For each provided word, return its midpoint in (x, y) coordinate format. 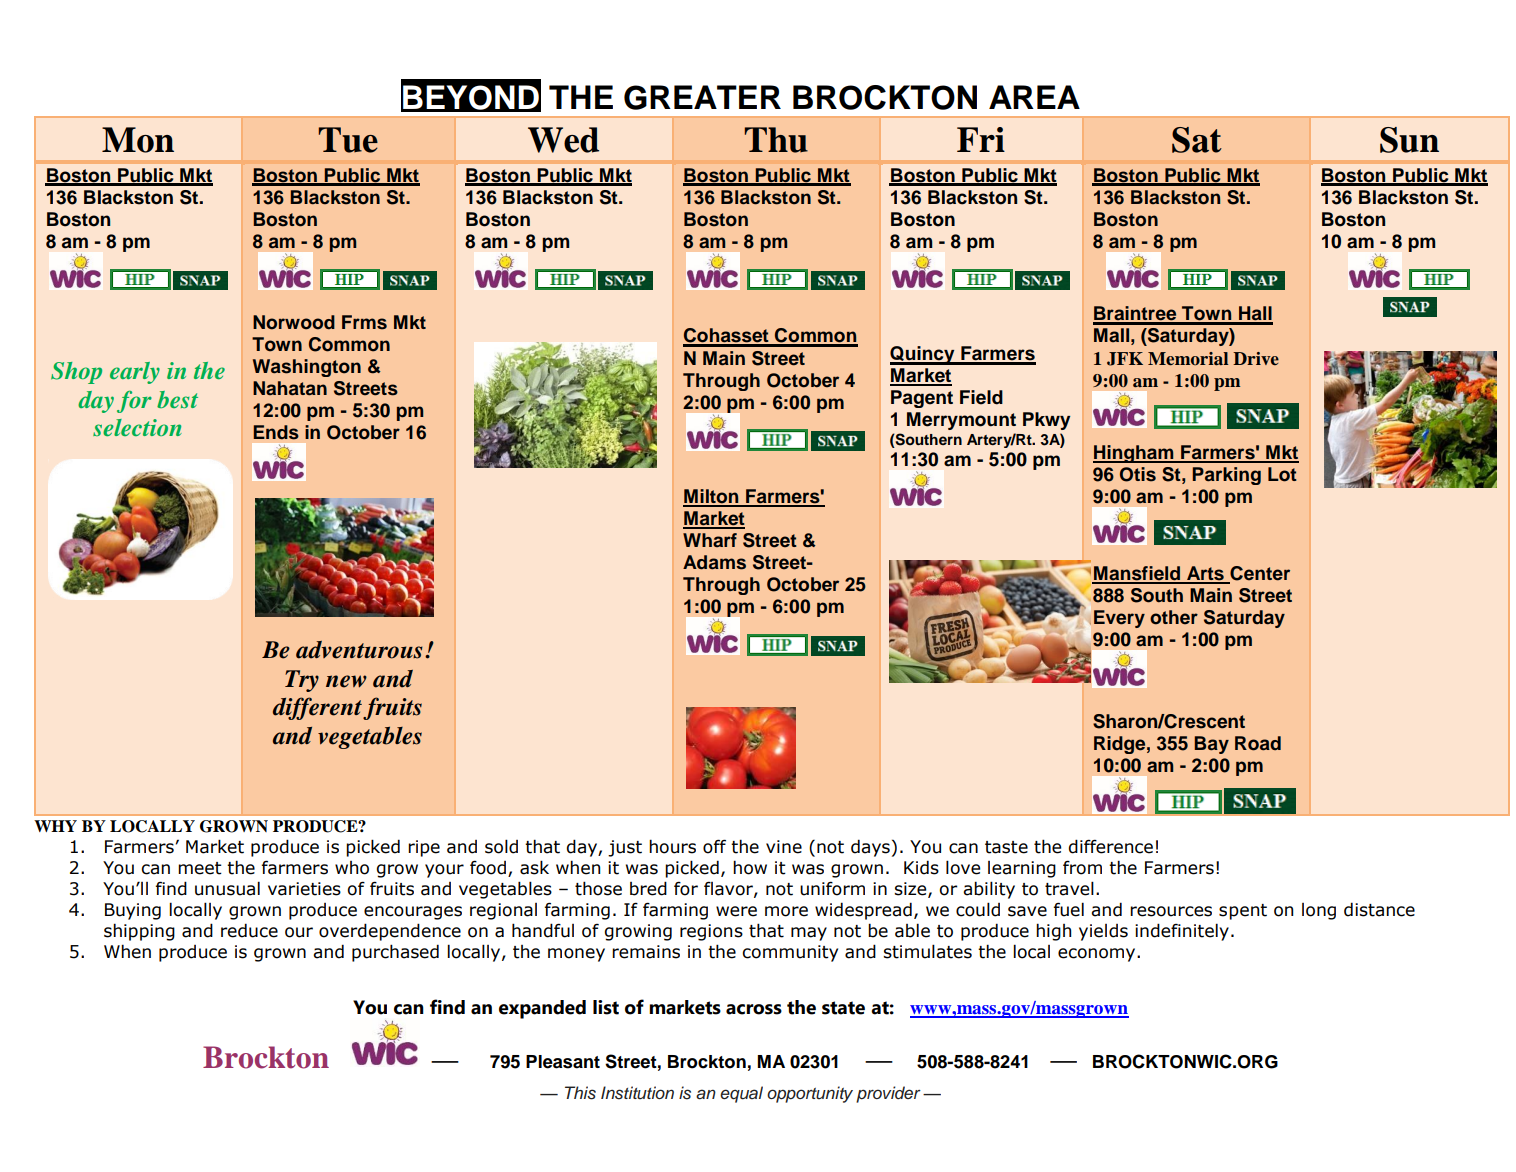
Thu (776, 140)
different (317, 708)
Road (1258, 743)
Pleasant (563, 1062)
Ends (276, 432)
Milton (712, 497)
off (714, 846)
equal (741, 1094)
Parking (1226, 476)
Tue (348, 140)
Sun (1409, 140)
